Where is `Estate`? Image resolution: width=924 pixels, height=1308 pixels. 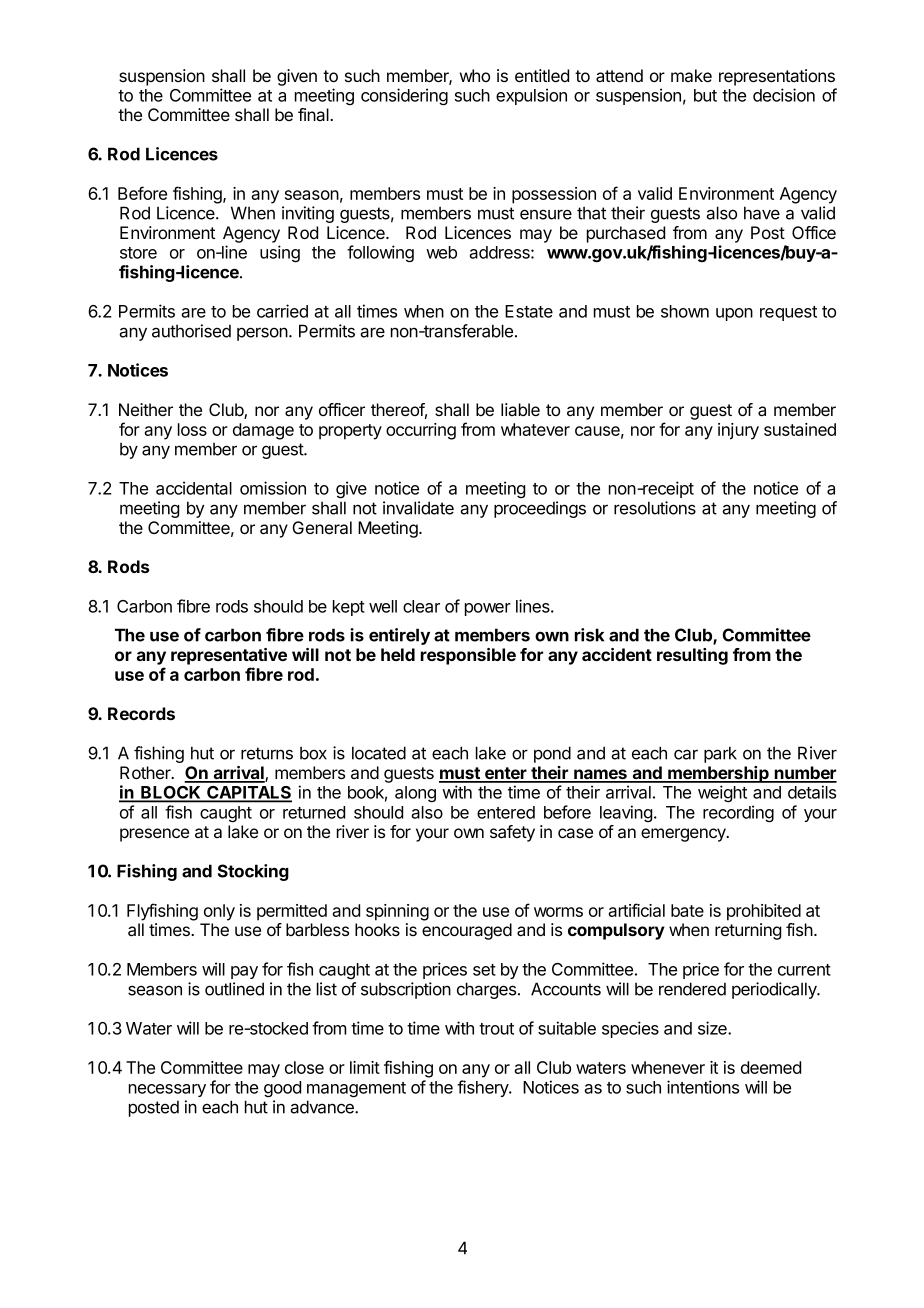 Estate is located at coordinates (529, 311).
